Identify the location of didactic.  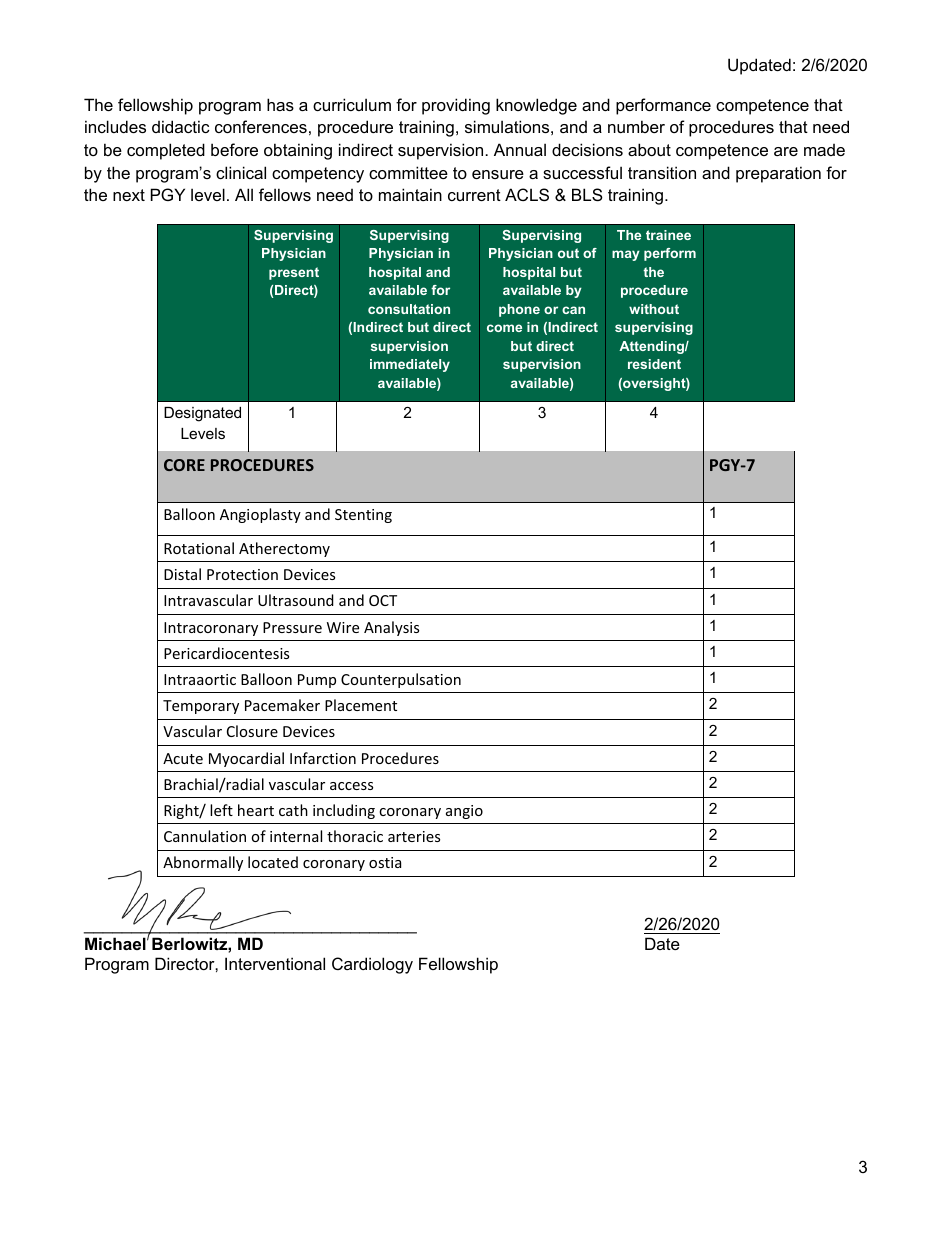
(181, 126).
